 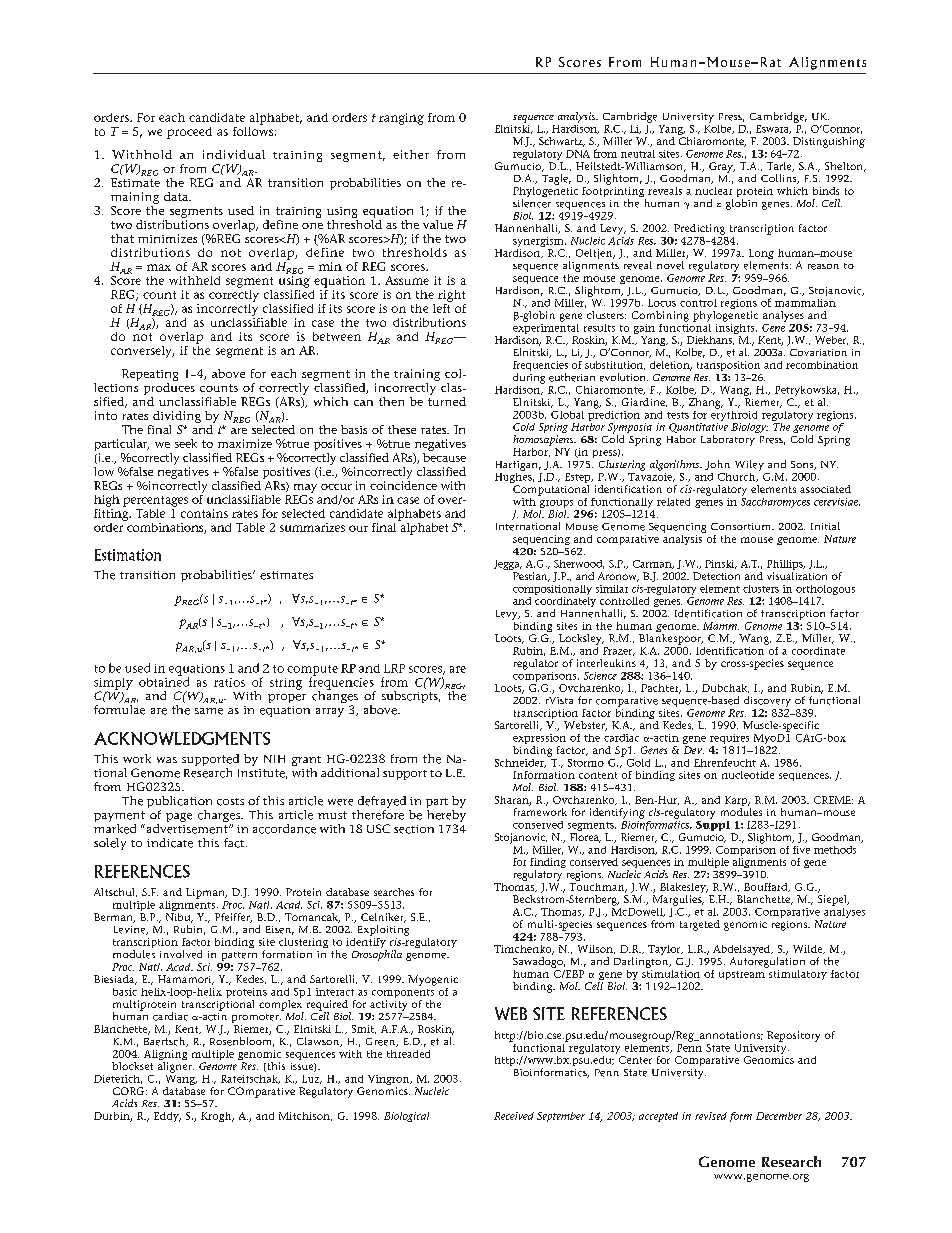 What do you see at coordinates (150, 376) in the document?
I see `Repeating` at bounding box center [150, 376].
